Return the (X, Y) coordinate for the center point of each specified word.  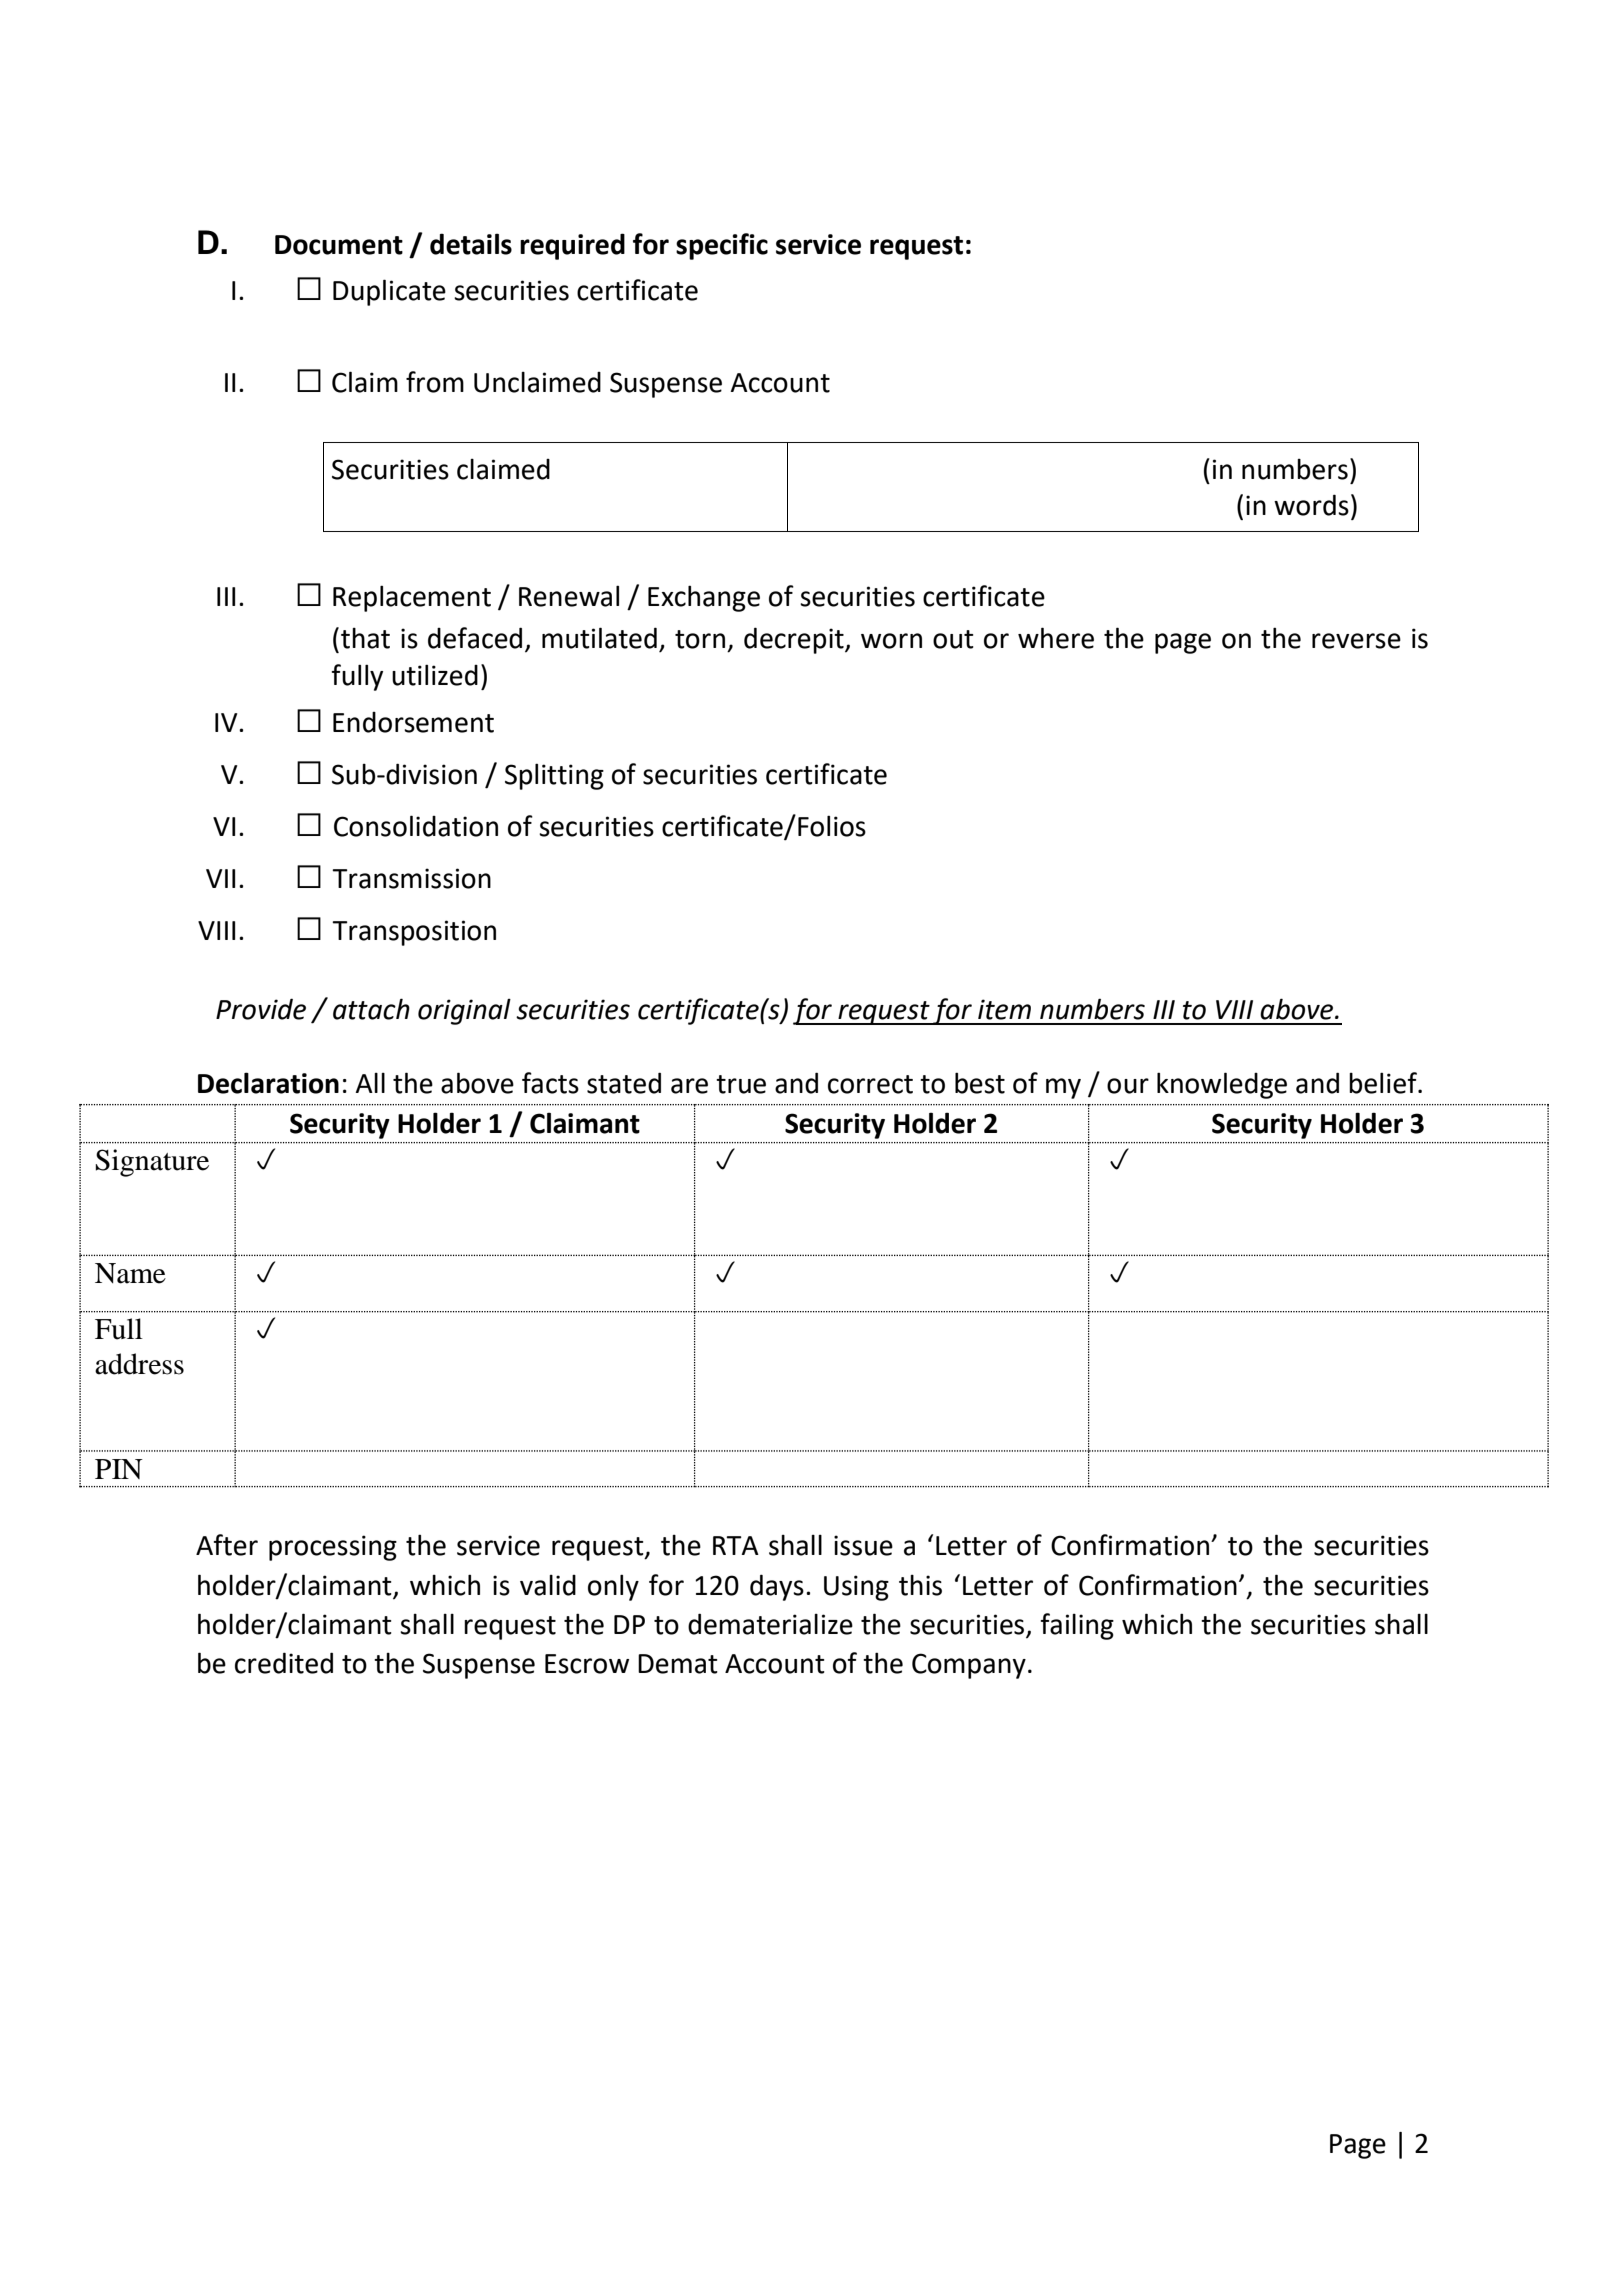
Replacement (412, 598)
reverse (1356, 641)
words (1311, 505)
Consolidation (416, 826)
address (139, 1364)
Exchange (704, 598)
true (741, 1084)
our (1128, 1086)
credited (284, 1663)
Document (339, 245)
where (1056, 638)
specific (722, 246)
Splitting (554, 776)
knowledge (1222, 1085)
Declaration (268, 1083)
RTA (736, 1545)
